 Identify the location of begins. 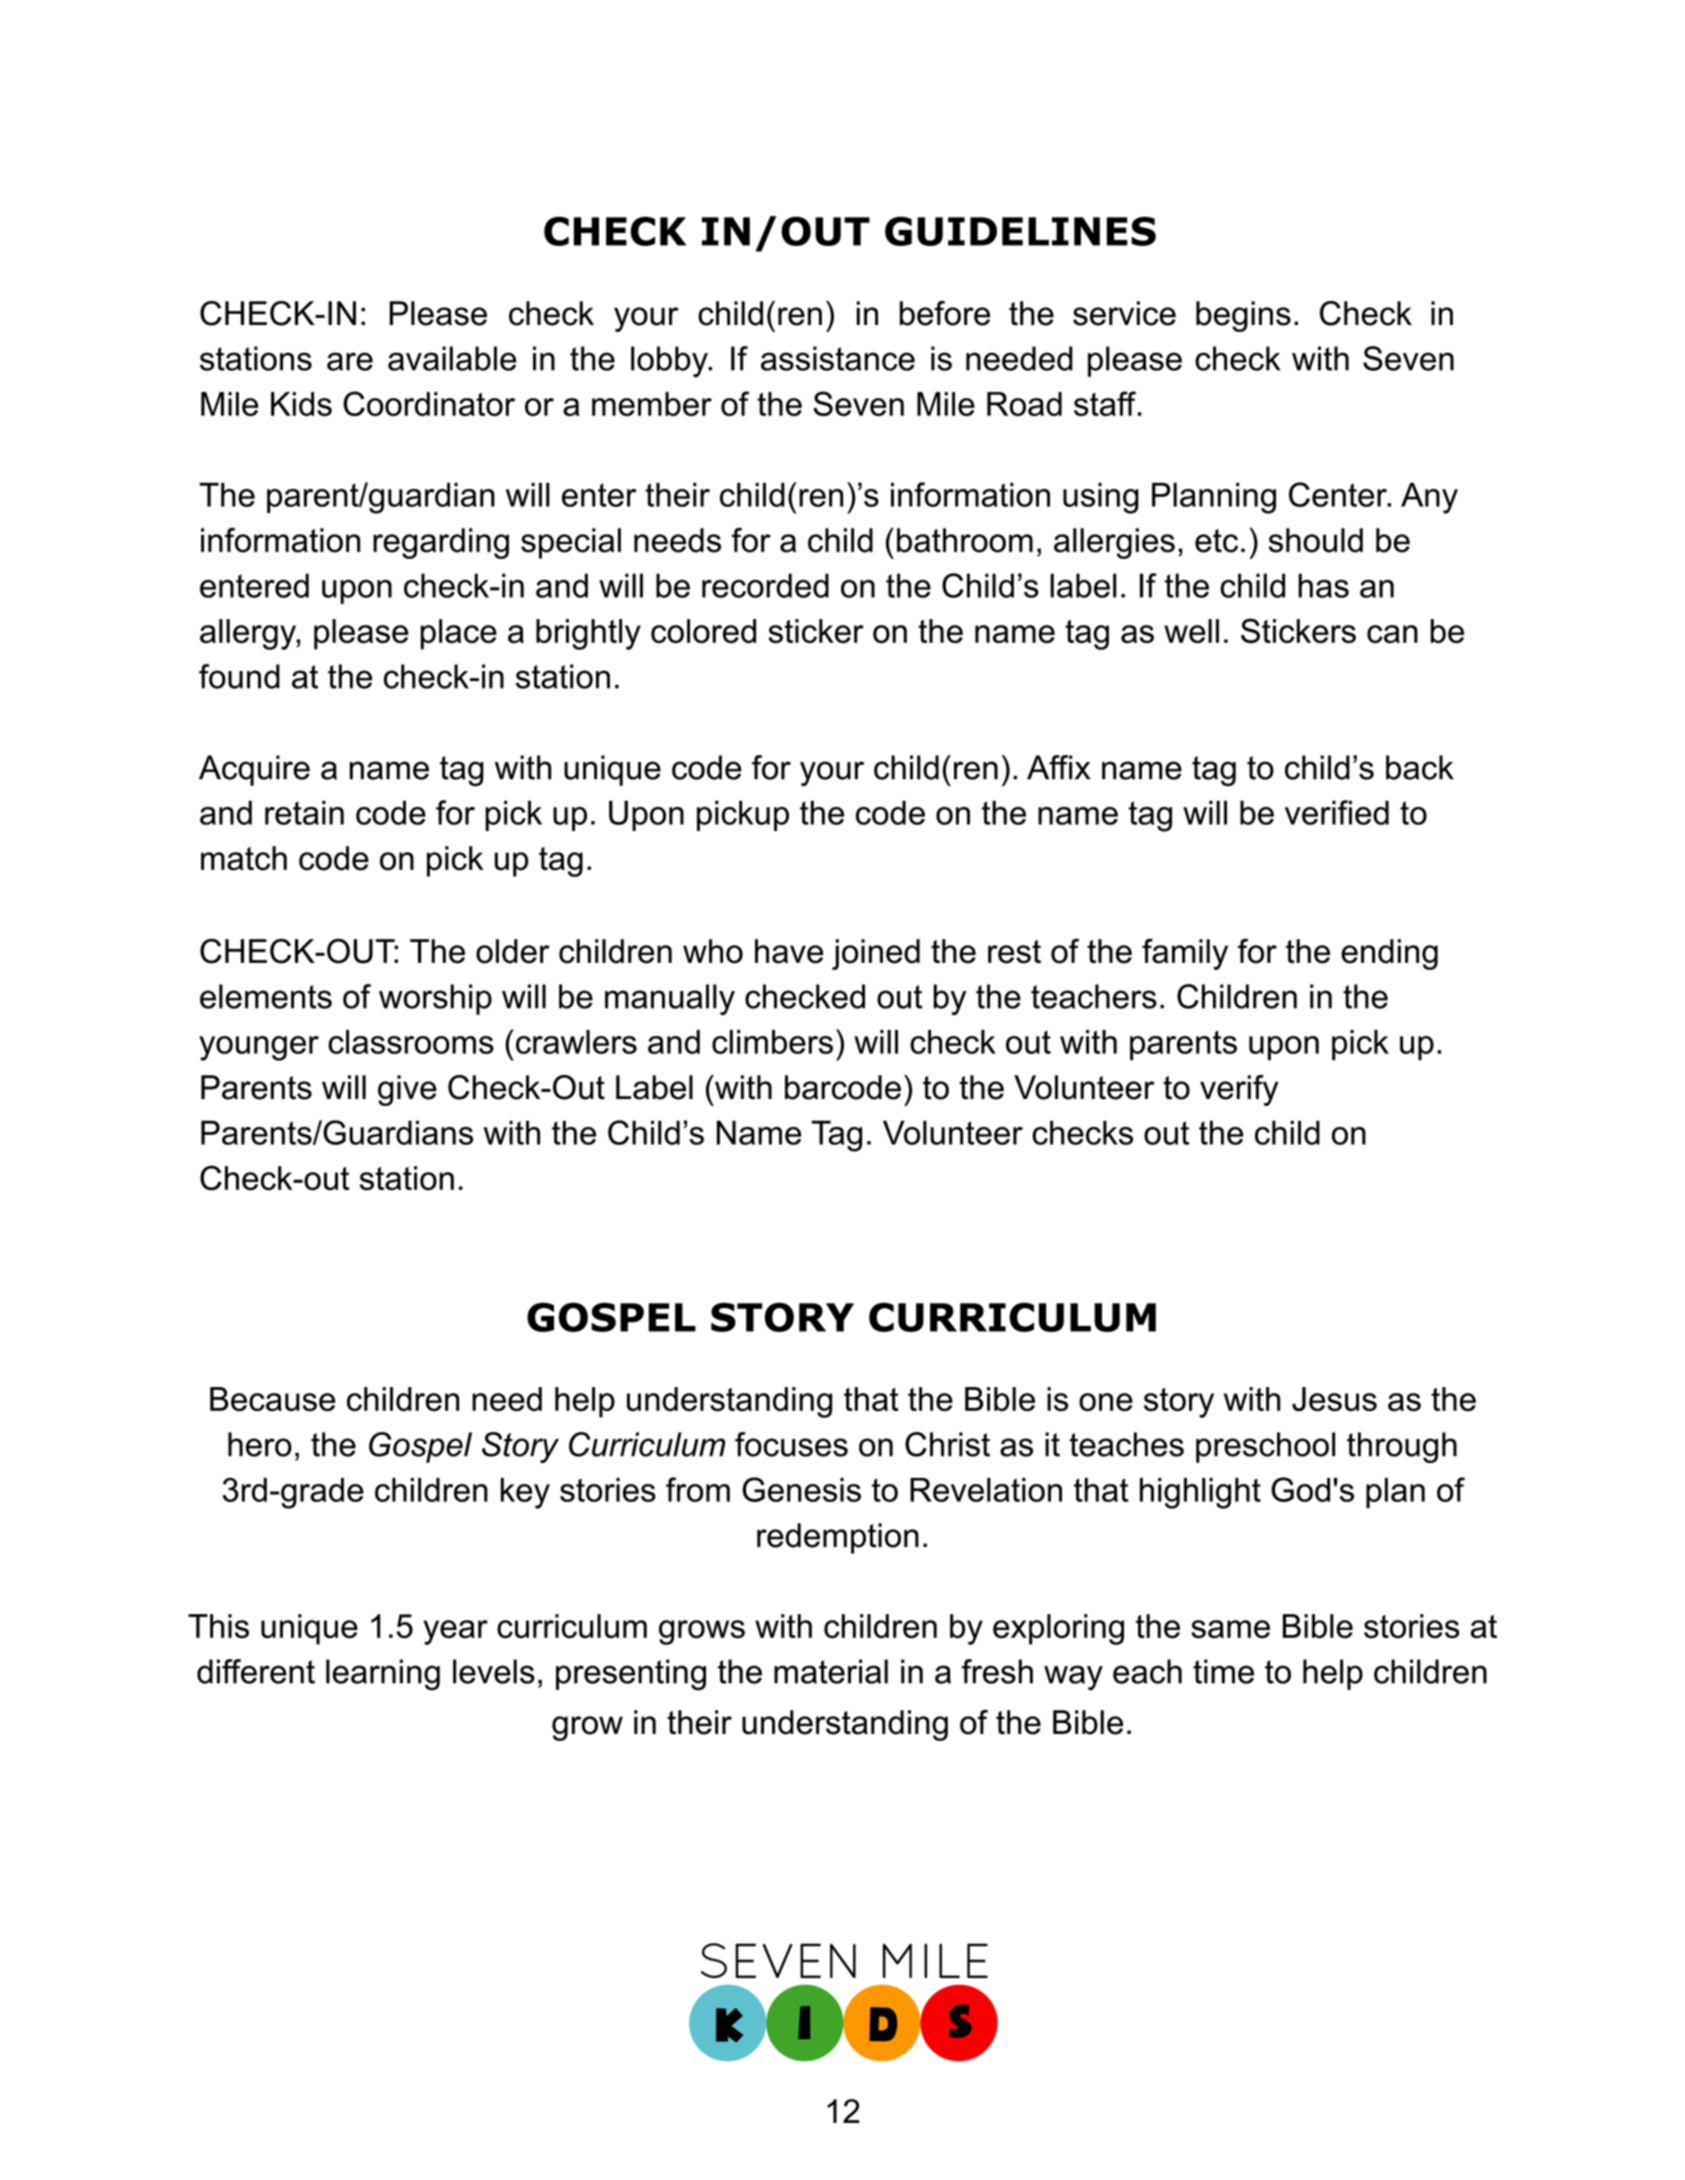
(1243, 316).
